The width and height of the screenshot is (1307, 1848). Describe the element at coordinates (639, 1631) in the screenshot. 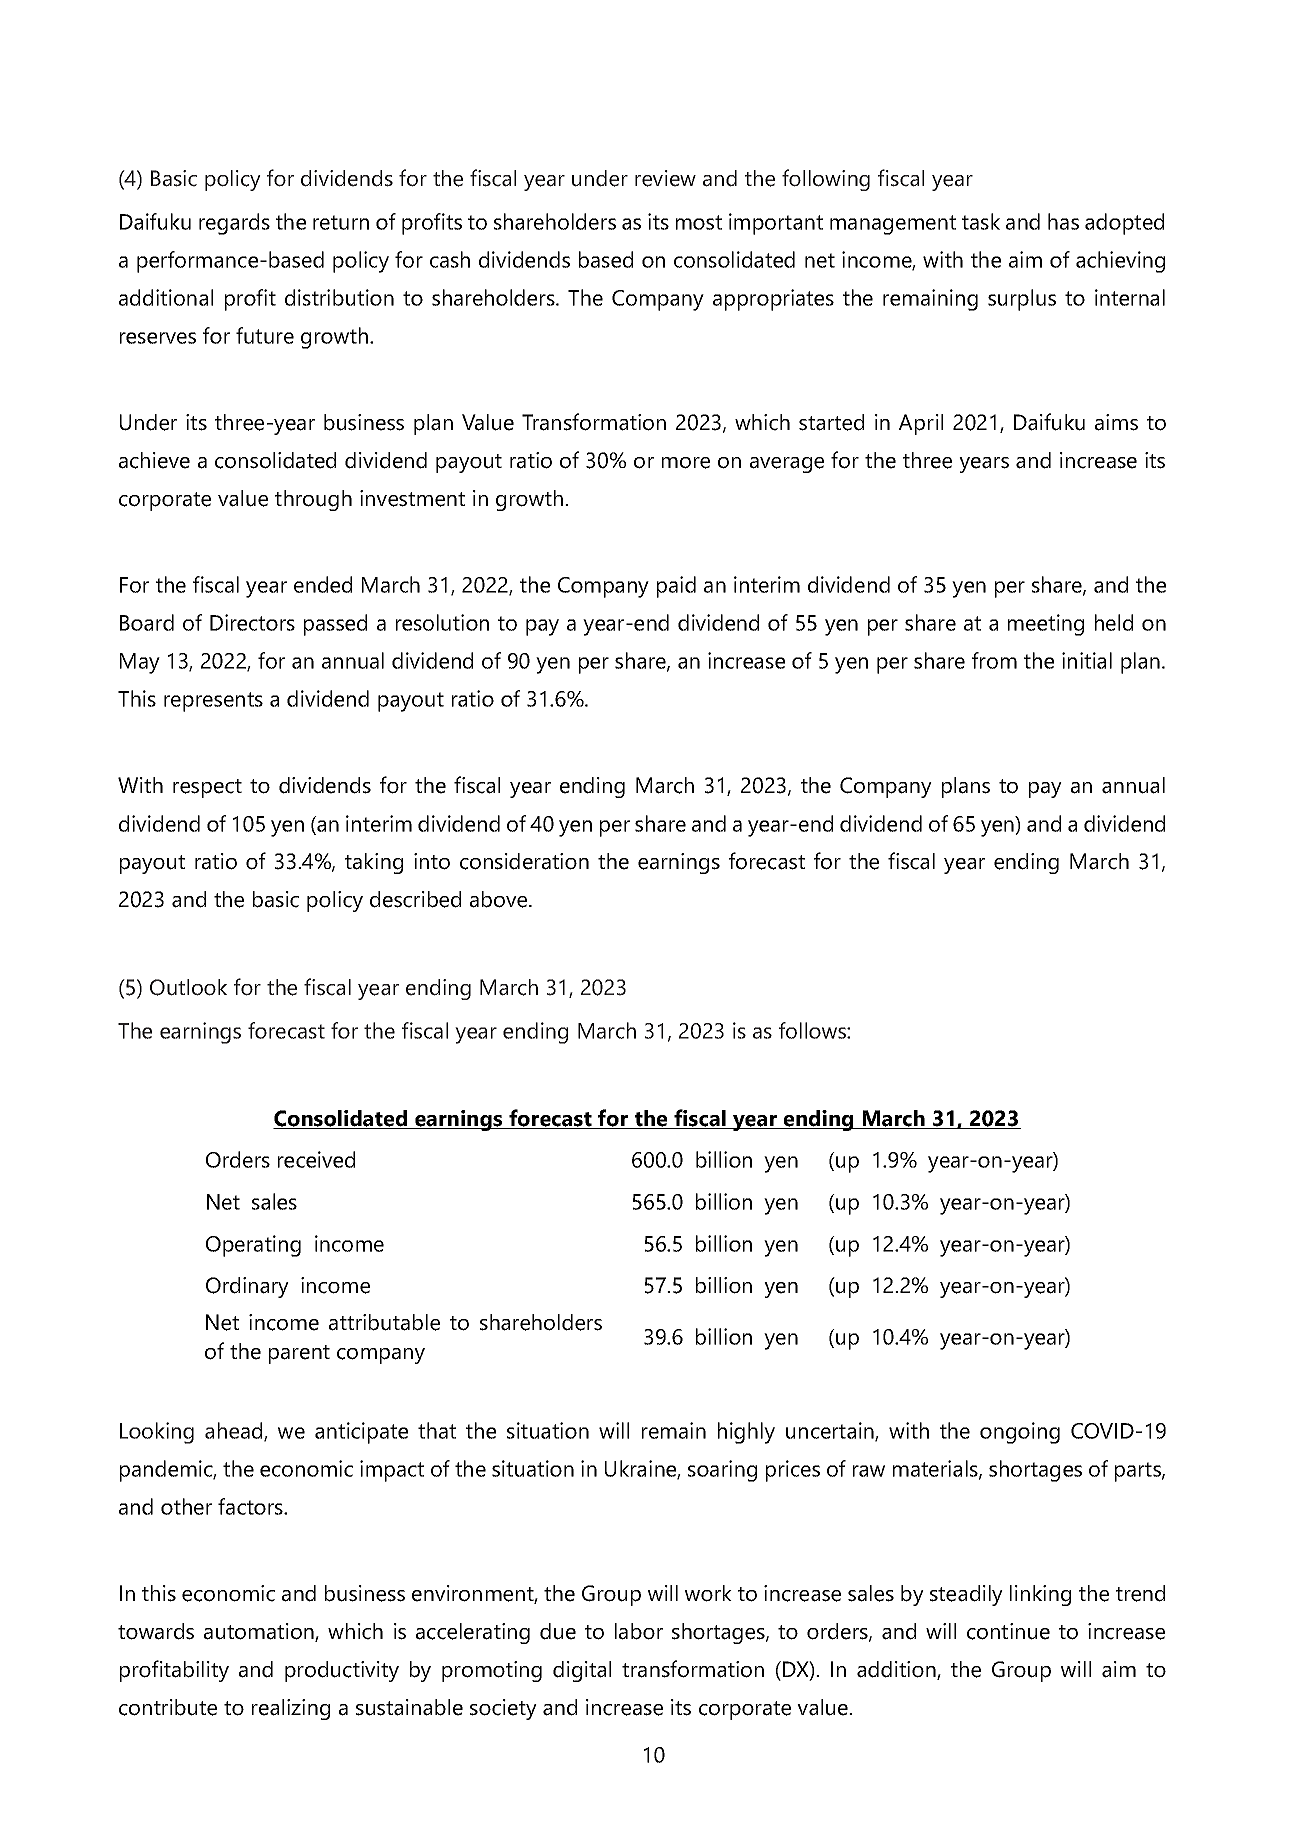

I see `labor` at that location.
